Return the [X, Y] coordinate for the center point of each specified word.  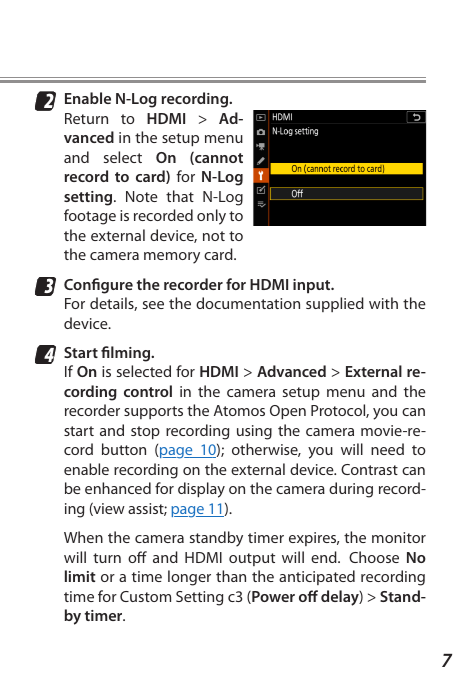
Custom [145, 596]
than [231, 576]
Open [288, 412]
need [387, 449]
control [148, 391]
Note [142, 196]
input [313, 286]
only [211, 217]
